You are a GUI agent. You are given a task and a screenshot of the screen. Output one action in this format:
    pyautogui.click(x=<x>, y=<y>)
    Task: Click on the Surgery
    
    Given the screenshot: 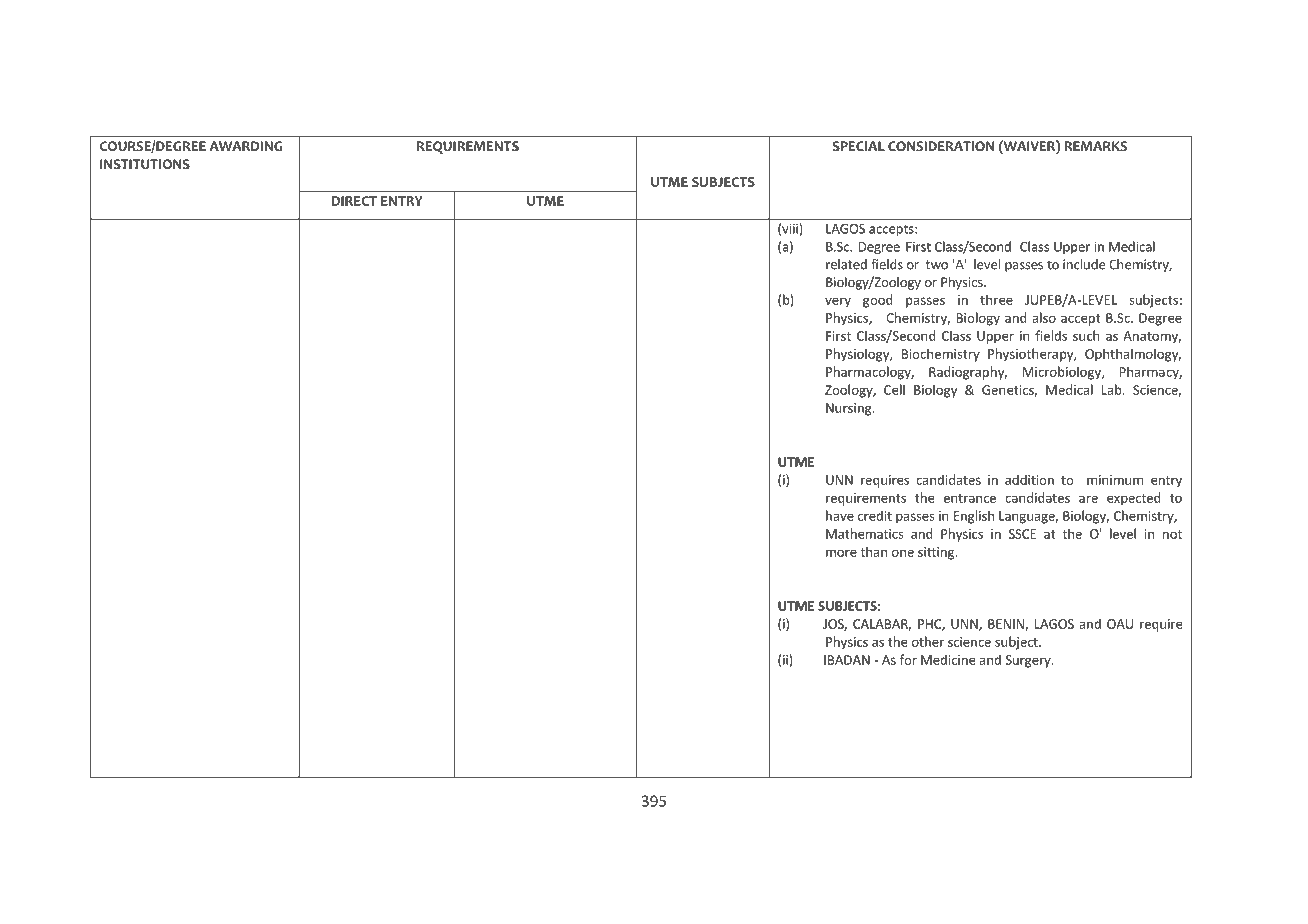 What is the action you would take?
    pyautogui.click(x=1029, y=661)
